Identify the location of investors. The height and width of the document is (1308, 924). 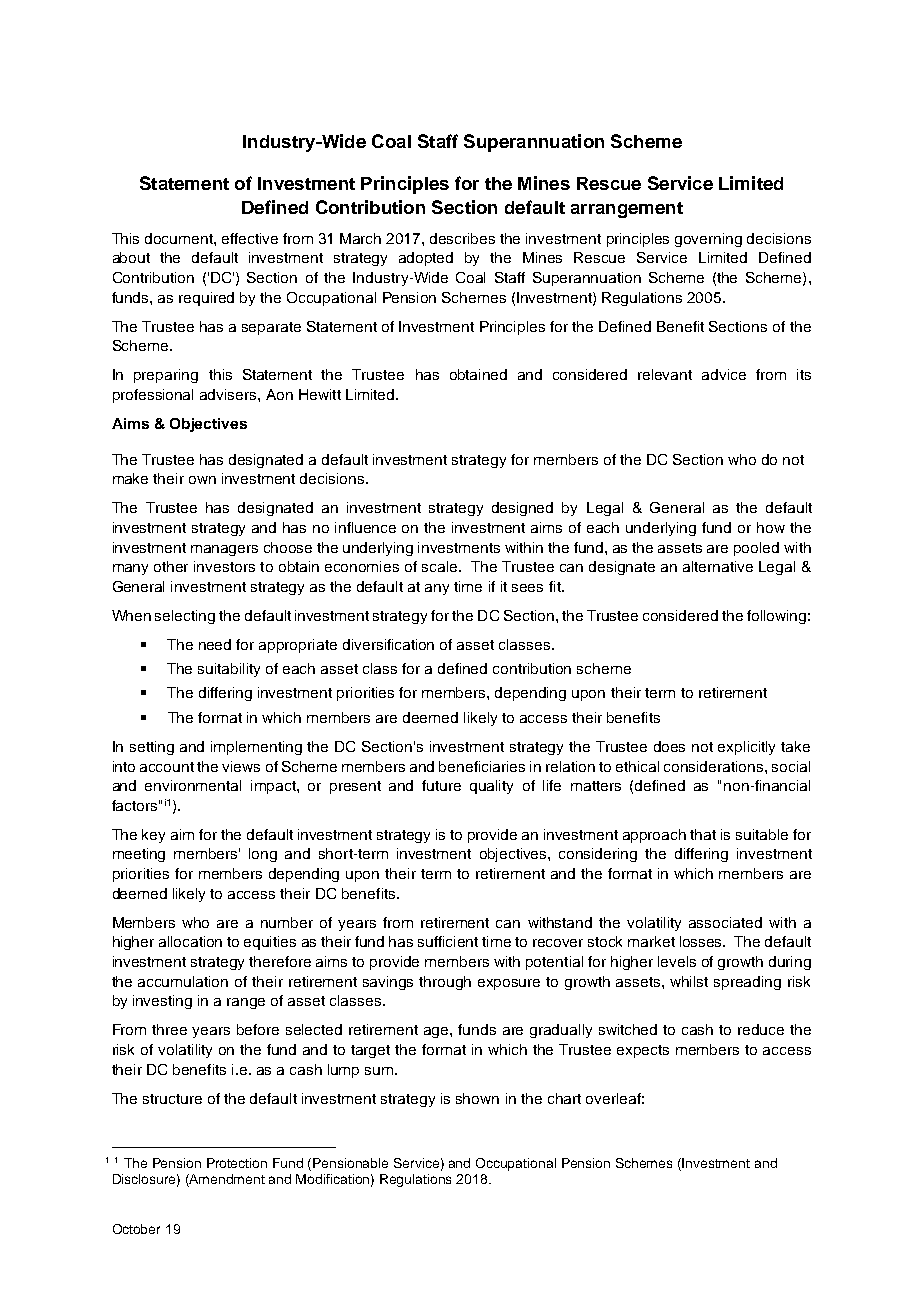
(224, 566).
